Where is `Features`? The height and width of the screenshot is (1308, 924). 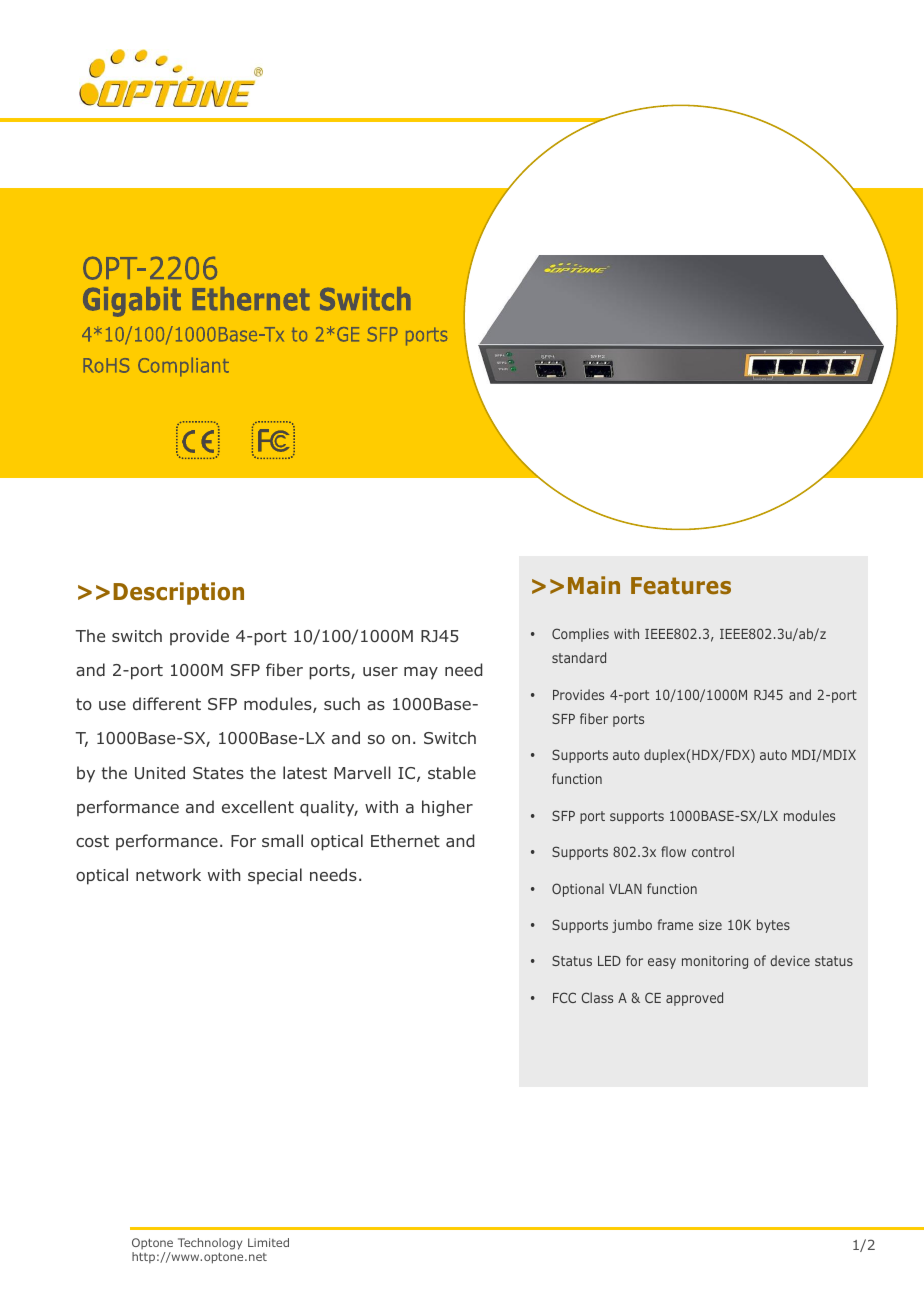 Features is located at coordinates (681, 586).
